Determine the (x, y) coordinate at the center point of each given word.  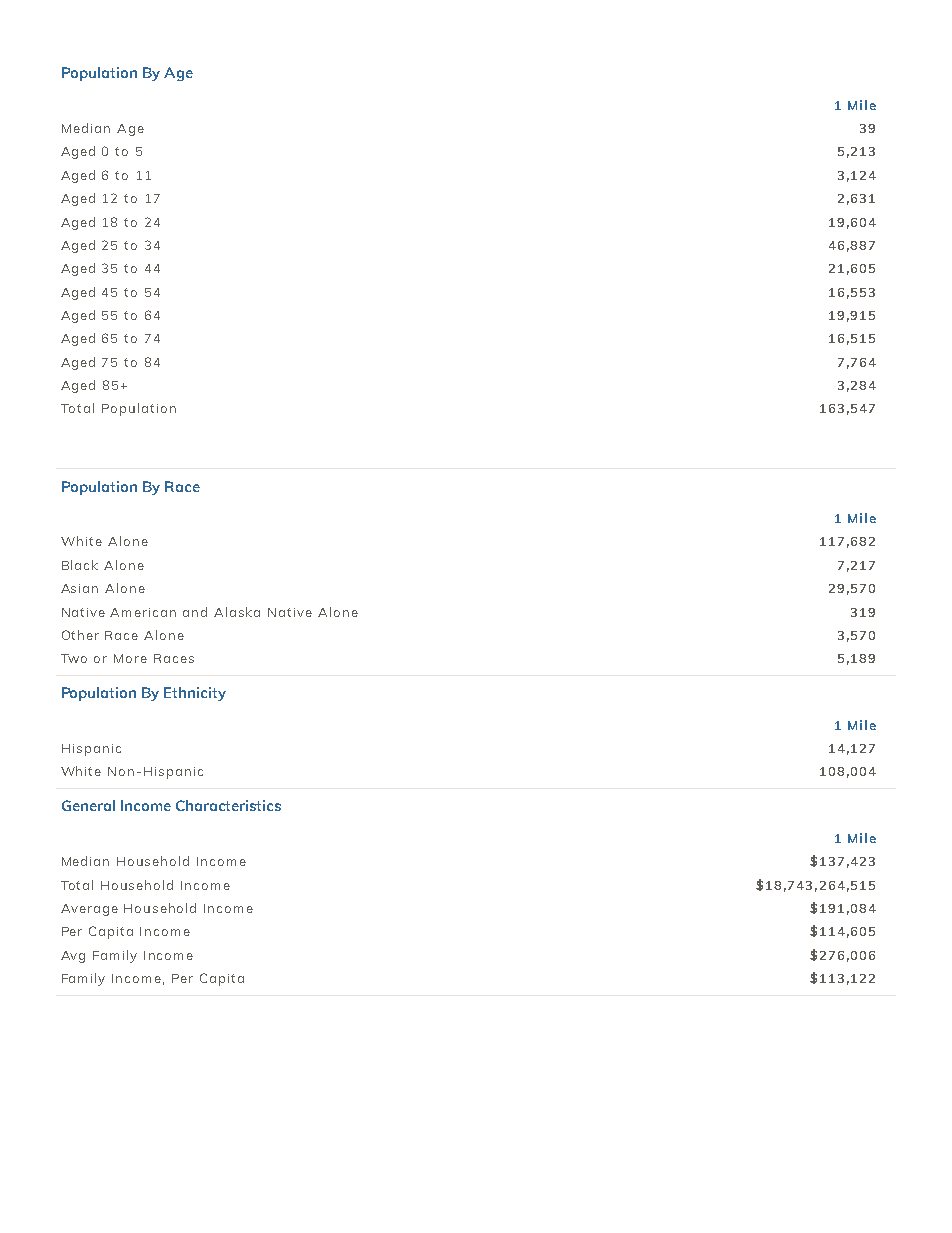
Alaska (237, 612)
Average (89, 910)
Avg (73, 957)
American (143, 612)
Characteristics (228, 805)
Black (80, 565)
